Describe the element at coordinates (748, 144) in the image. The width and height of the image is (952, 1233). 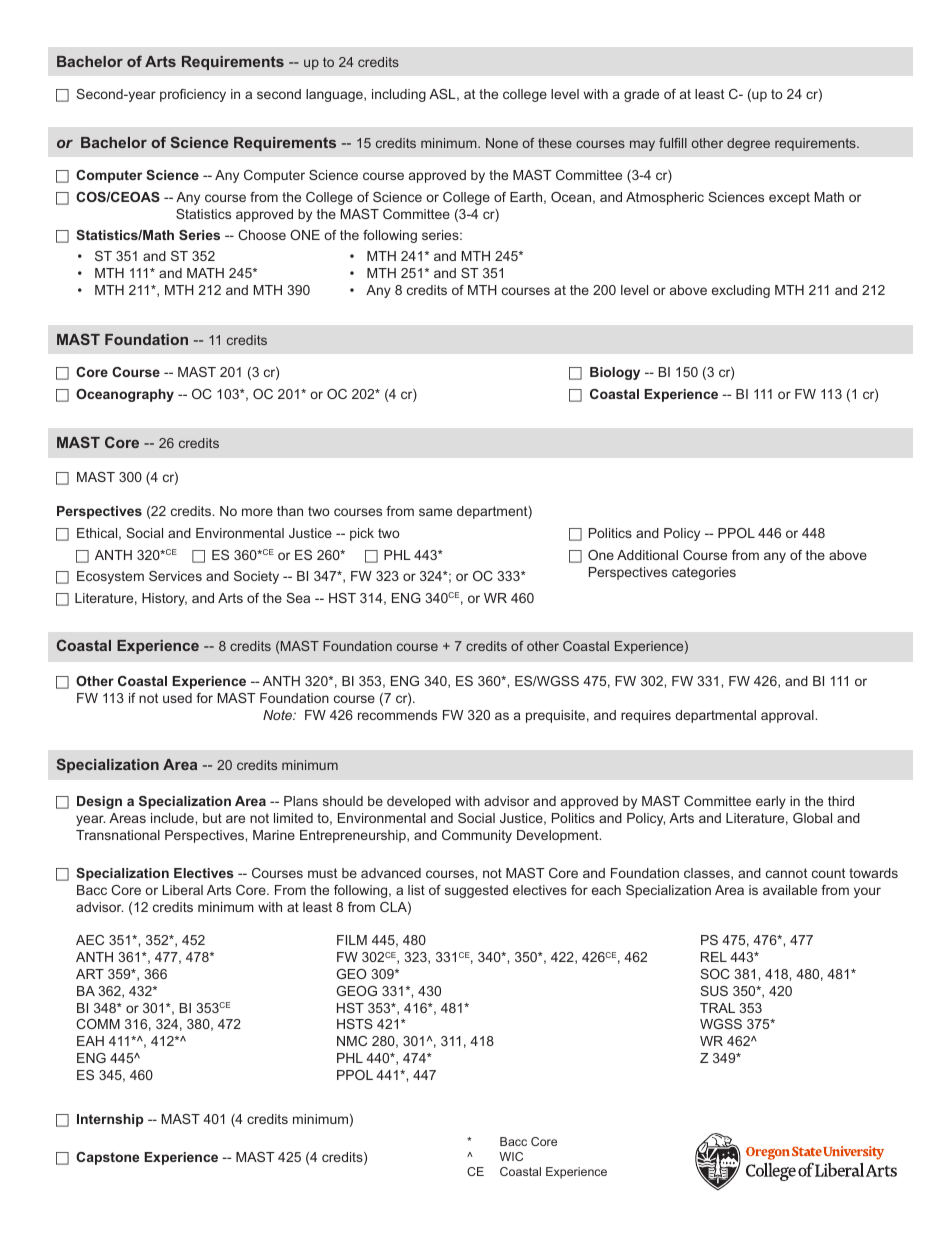
I see `degree` at that location.
